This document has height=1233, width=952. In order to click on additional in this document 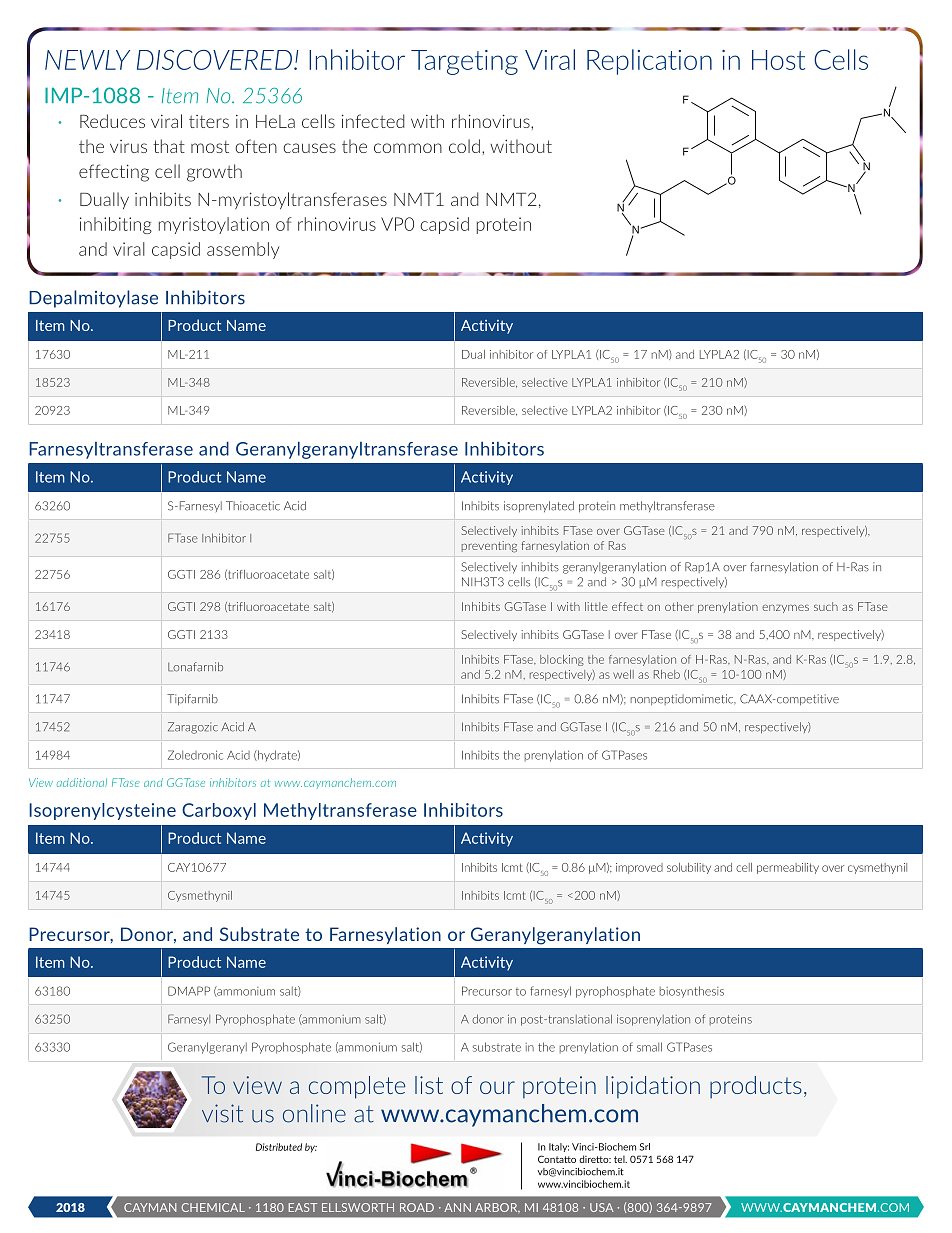, I will do `click(82, 782)`.
